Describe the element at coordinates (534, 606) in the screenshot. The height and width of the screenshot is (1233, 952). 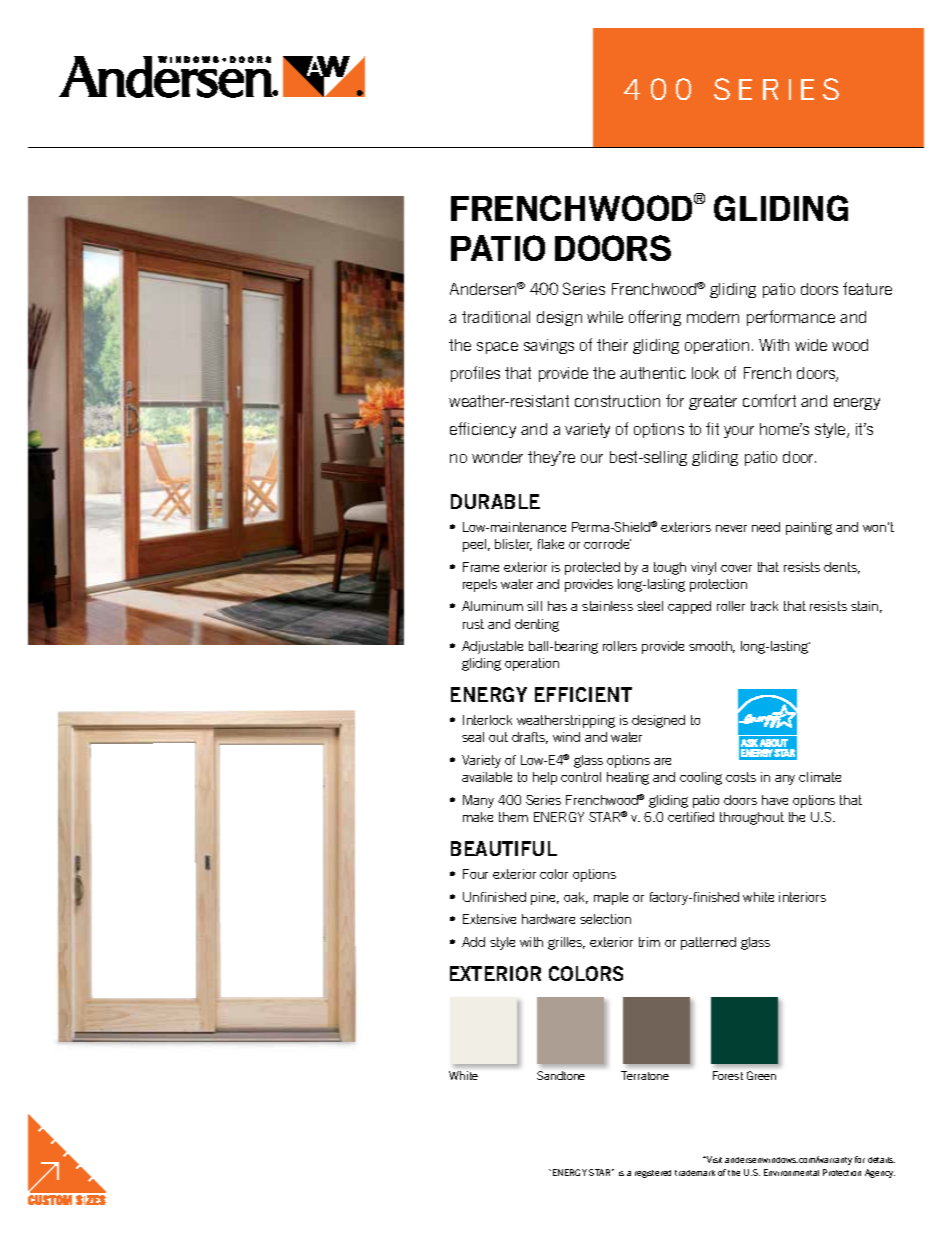
I see `sill` at that location.
